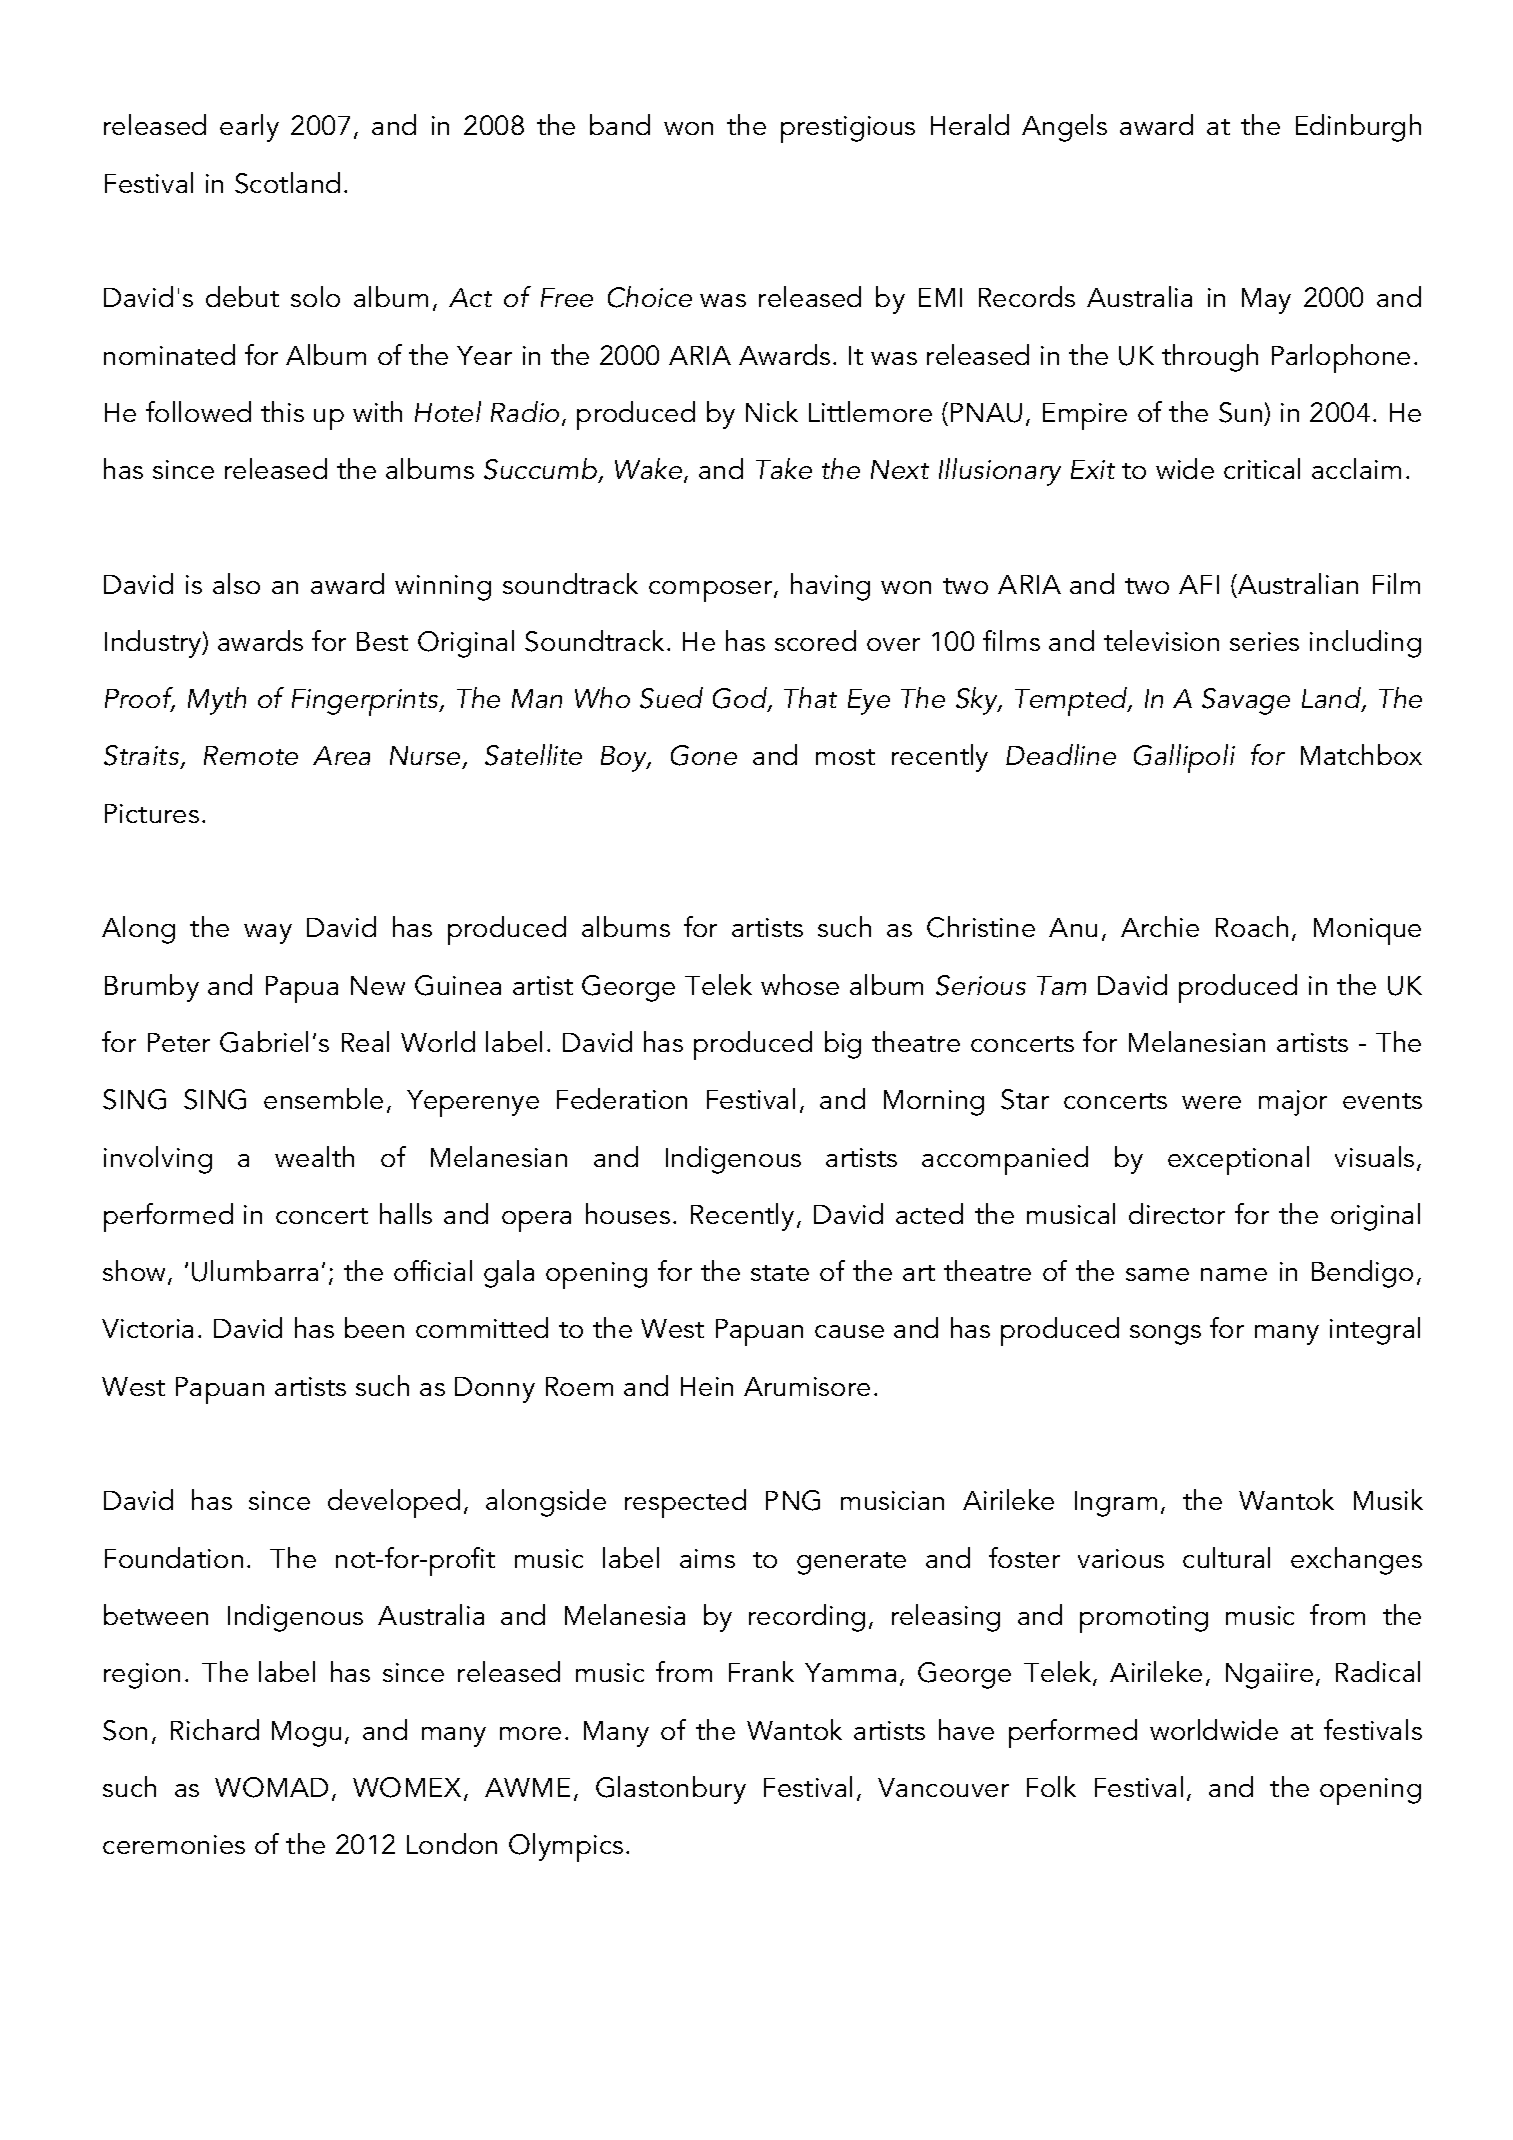  I want to click on prestigious, so click(848, 129).
